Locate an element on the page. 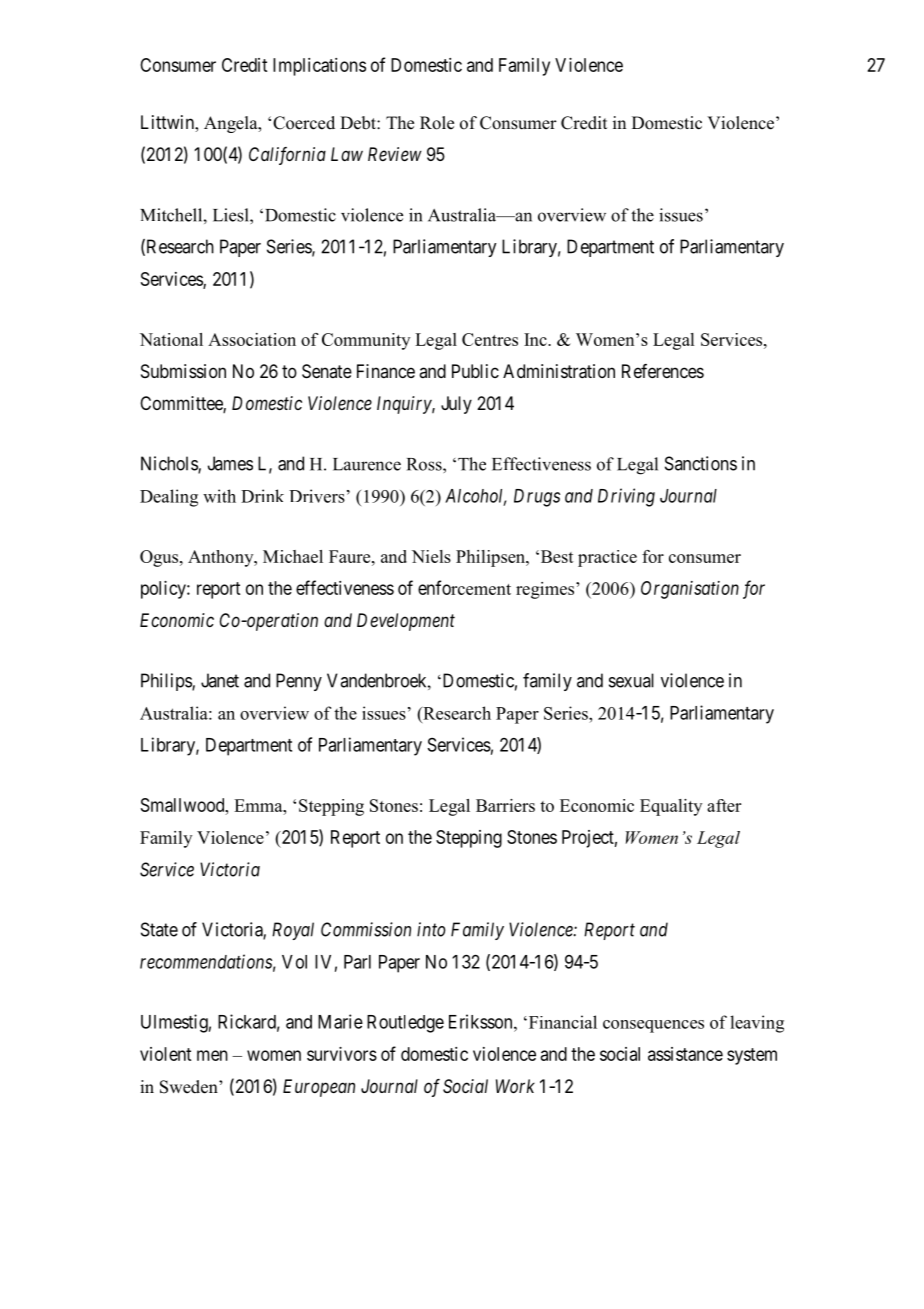  Organisation is located at coordinates (690, 590).
